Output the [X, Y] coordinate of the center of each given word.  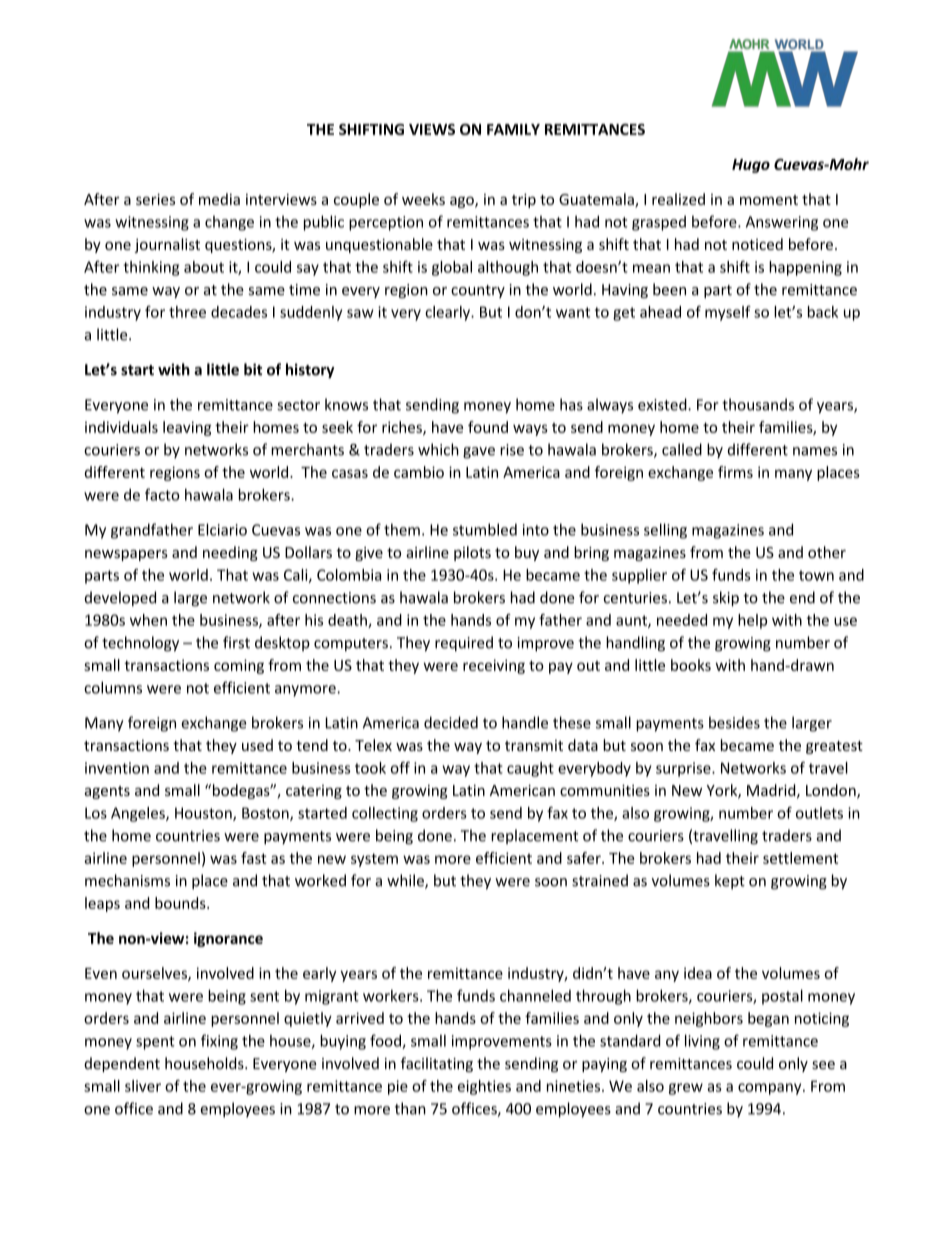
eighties [484, 1087]
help [752, 621]
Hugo [751, 166]
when [148, 620]
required [464, 644]
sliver [143, 1086]
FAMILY [513, 129]
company [771, 1089]
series [155, 199]
